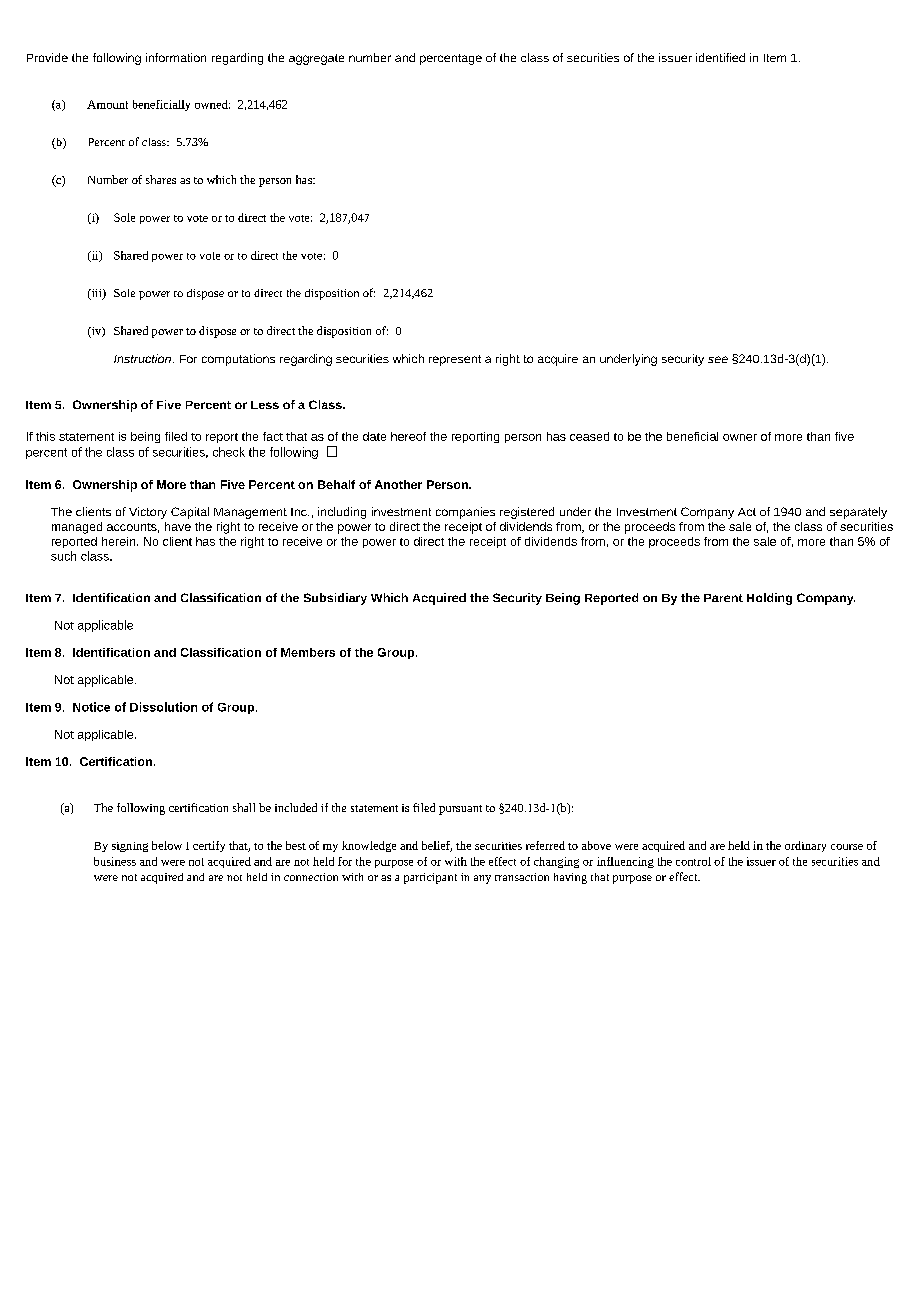 The image size is (924, 1308). Describe the element at coordinates (107, 104) in the document. I see `Amount` at that location.
